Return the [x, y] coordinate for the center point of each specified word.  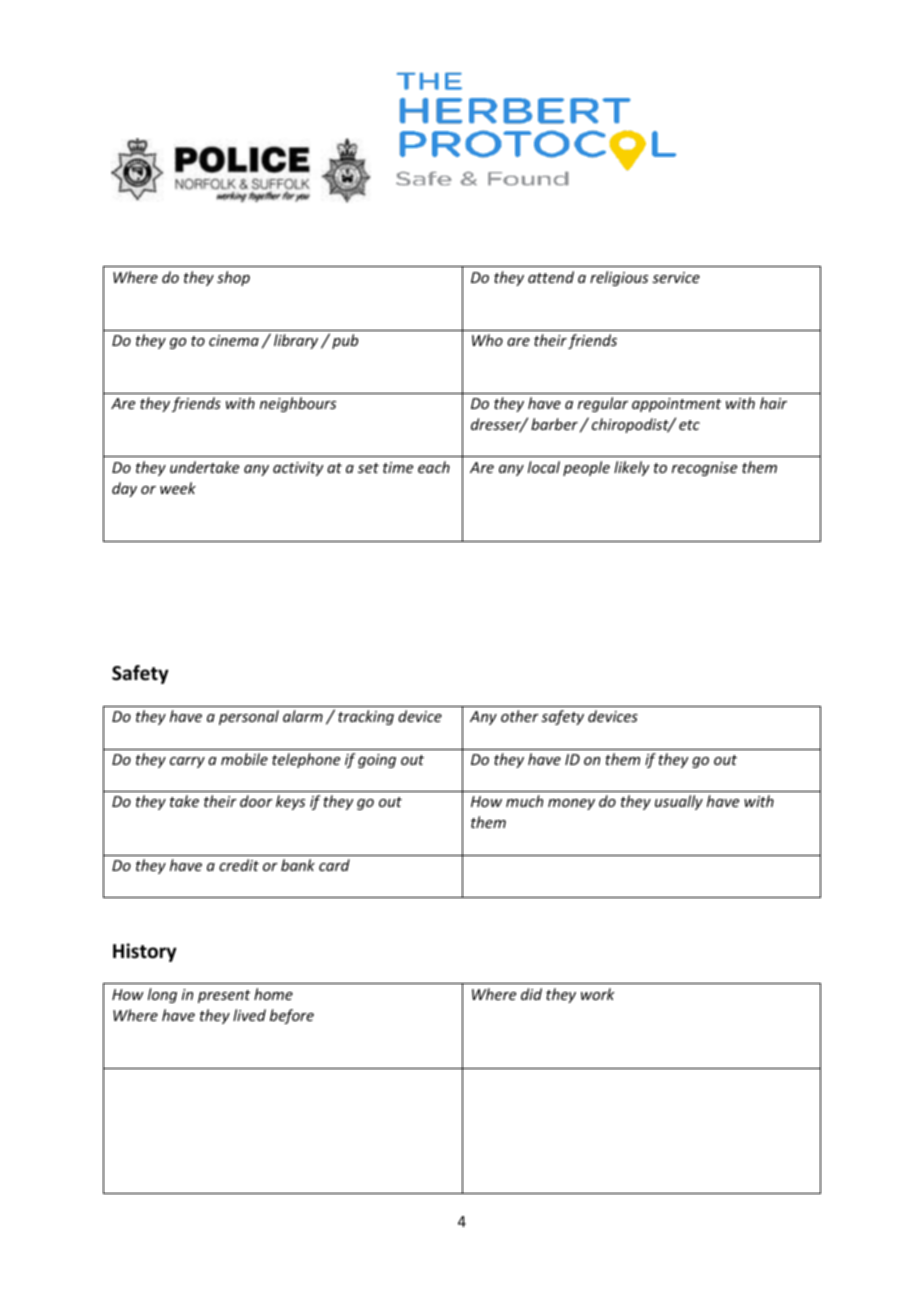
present [224, 996]
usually [679, 802]
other [520, 716]
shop [233, 278]
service [676, 277]
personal [249, 717]
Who [487, 340]
